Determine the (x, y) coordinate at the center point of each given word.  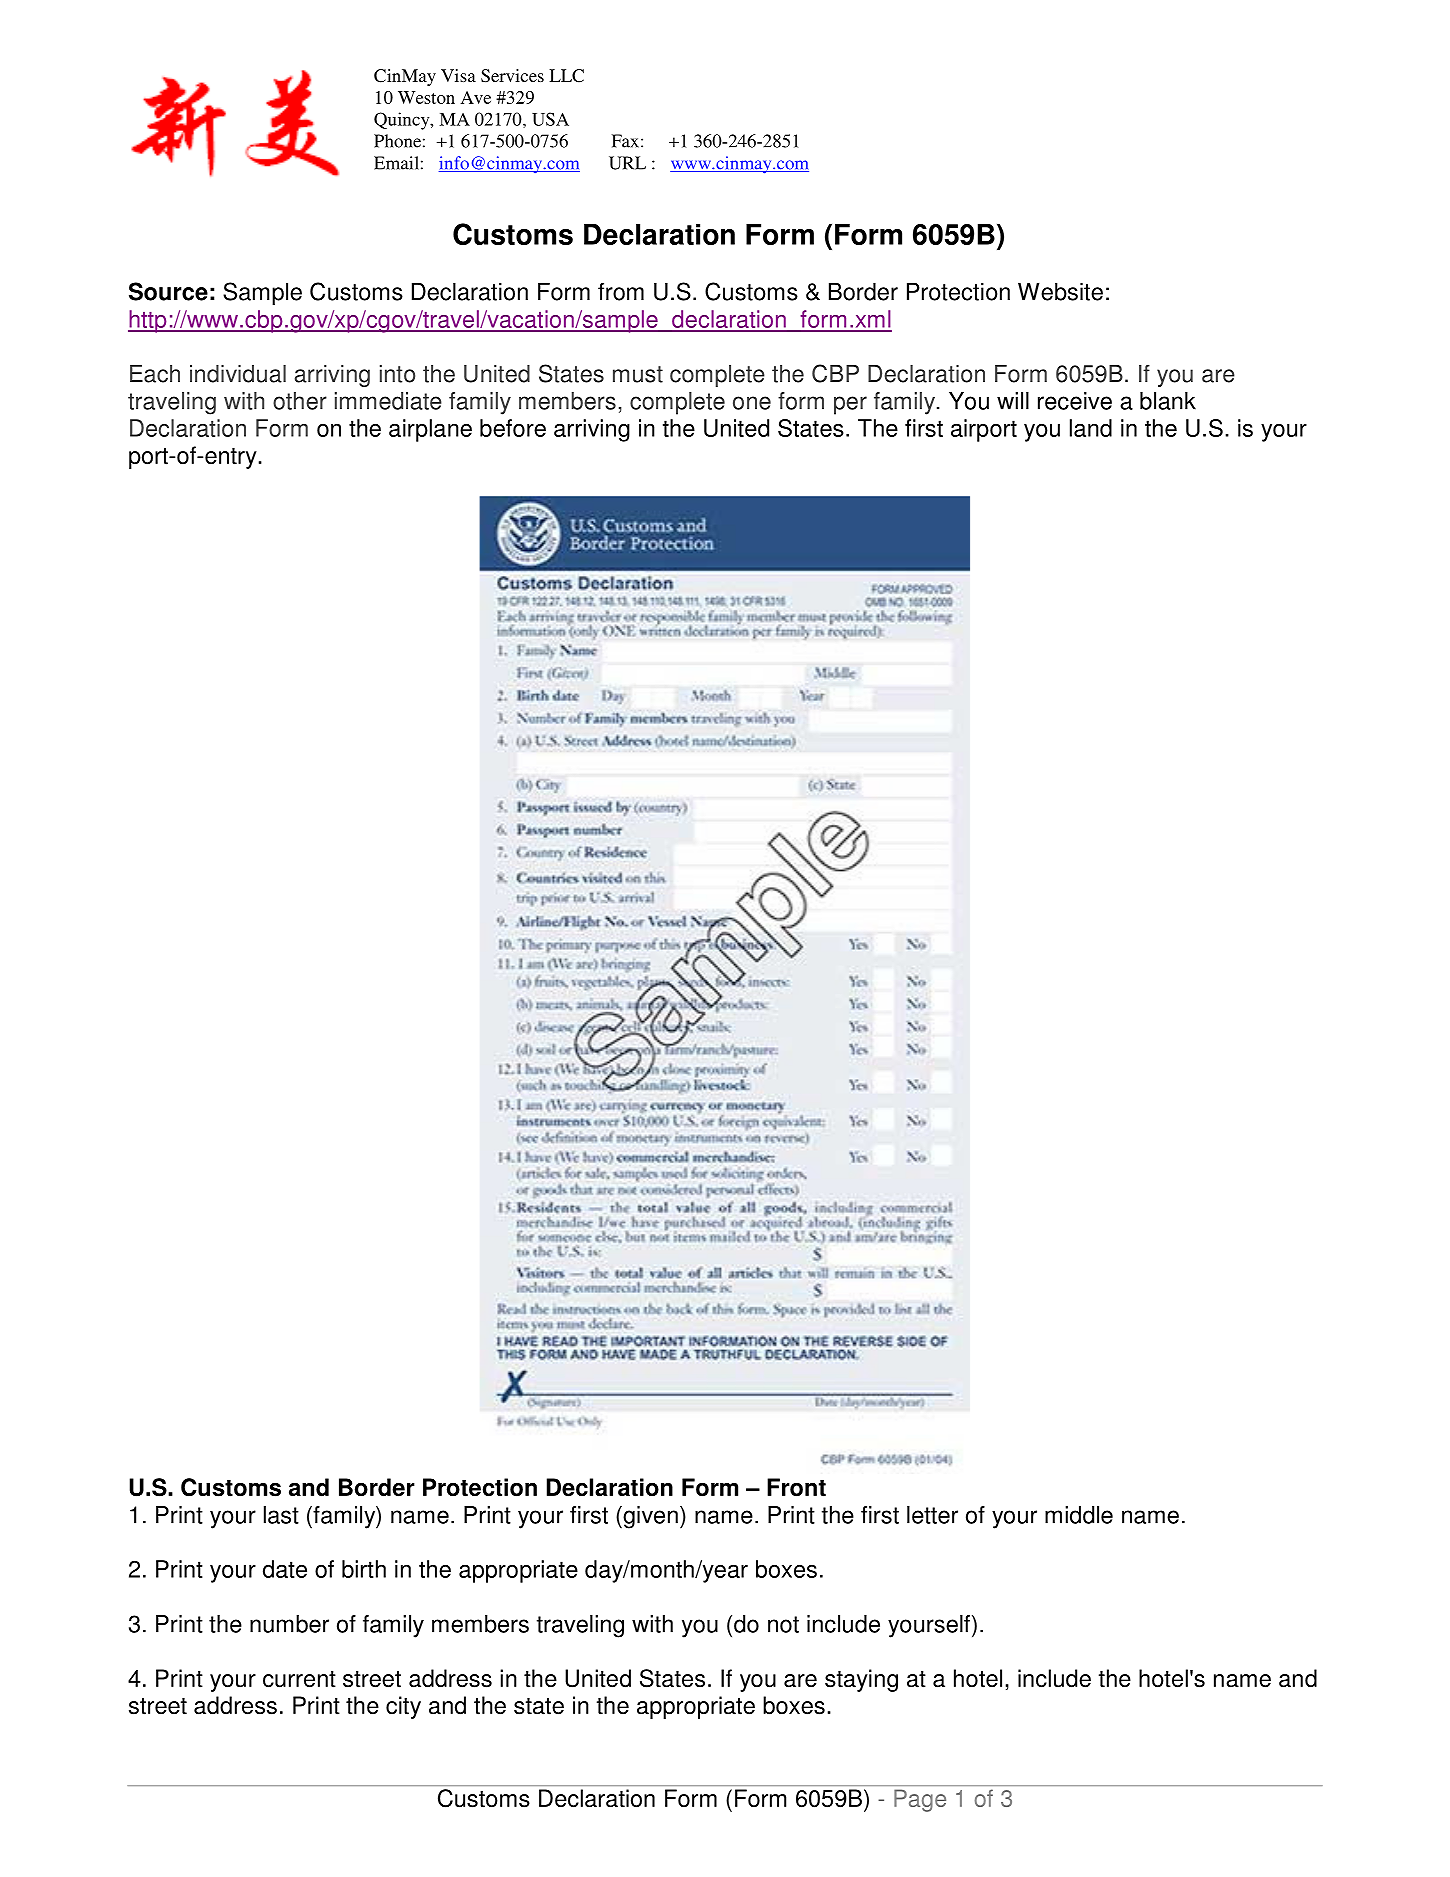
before (513, 428)
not (783, 1624)
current (299, 1679)
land (1091, 428)
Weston (426, 97)
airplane (430, 430)
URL (627, 163)
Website (1060, 291)
